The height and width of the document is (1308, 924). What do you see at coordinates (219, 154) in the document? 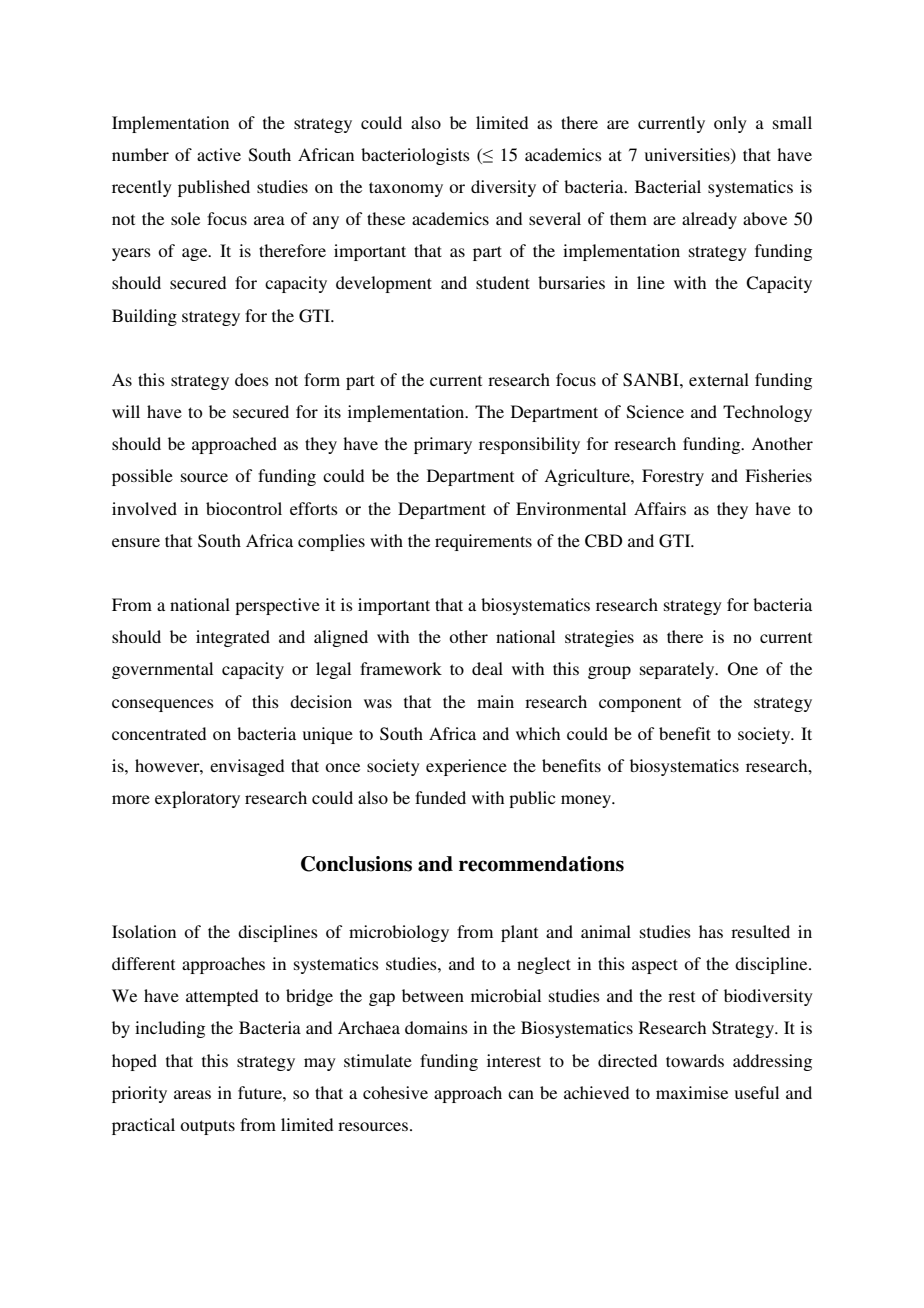
I see `active` at bounding box center [219, 154].
